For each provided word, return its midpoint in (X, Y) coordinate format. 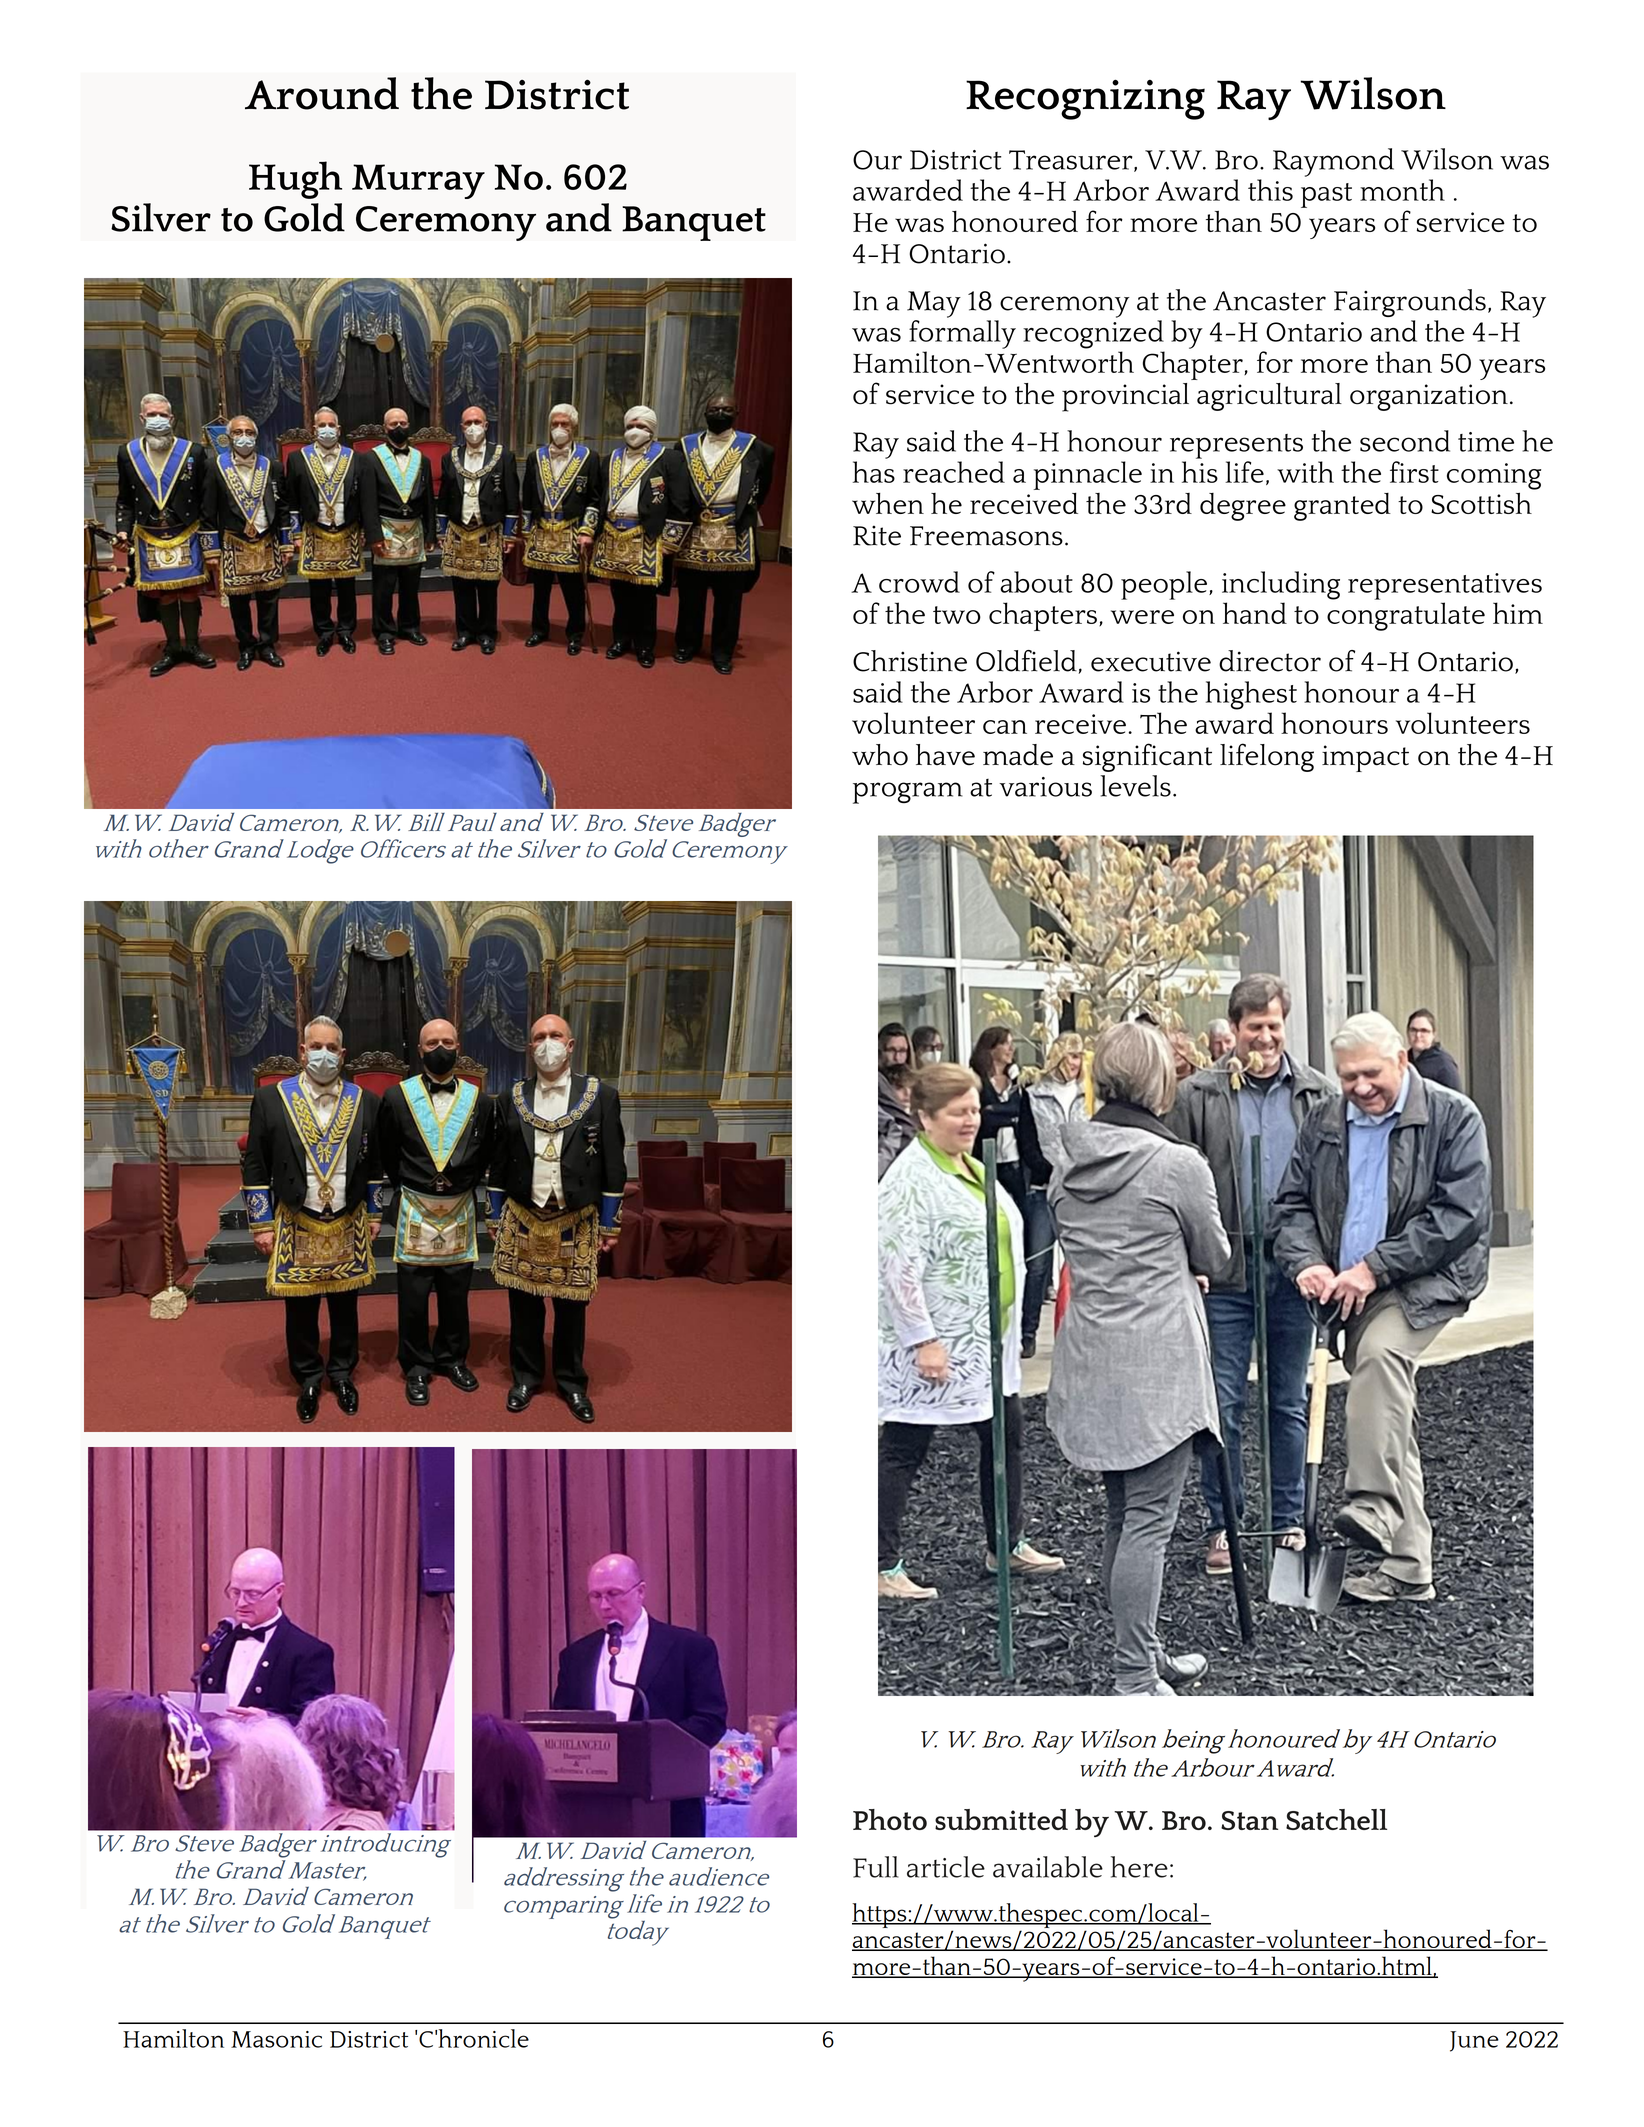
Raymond (1333, 162)
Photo (890, 1819)
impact (1365, 758)
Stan (1249, 1820)
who (880, 755)
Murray (418, 181)
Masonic (276, 2039)
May (934, 304)
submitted (1001, 1819)
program (908, 793)
